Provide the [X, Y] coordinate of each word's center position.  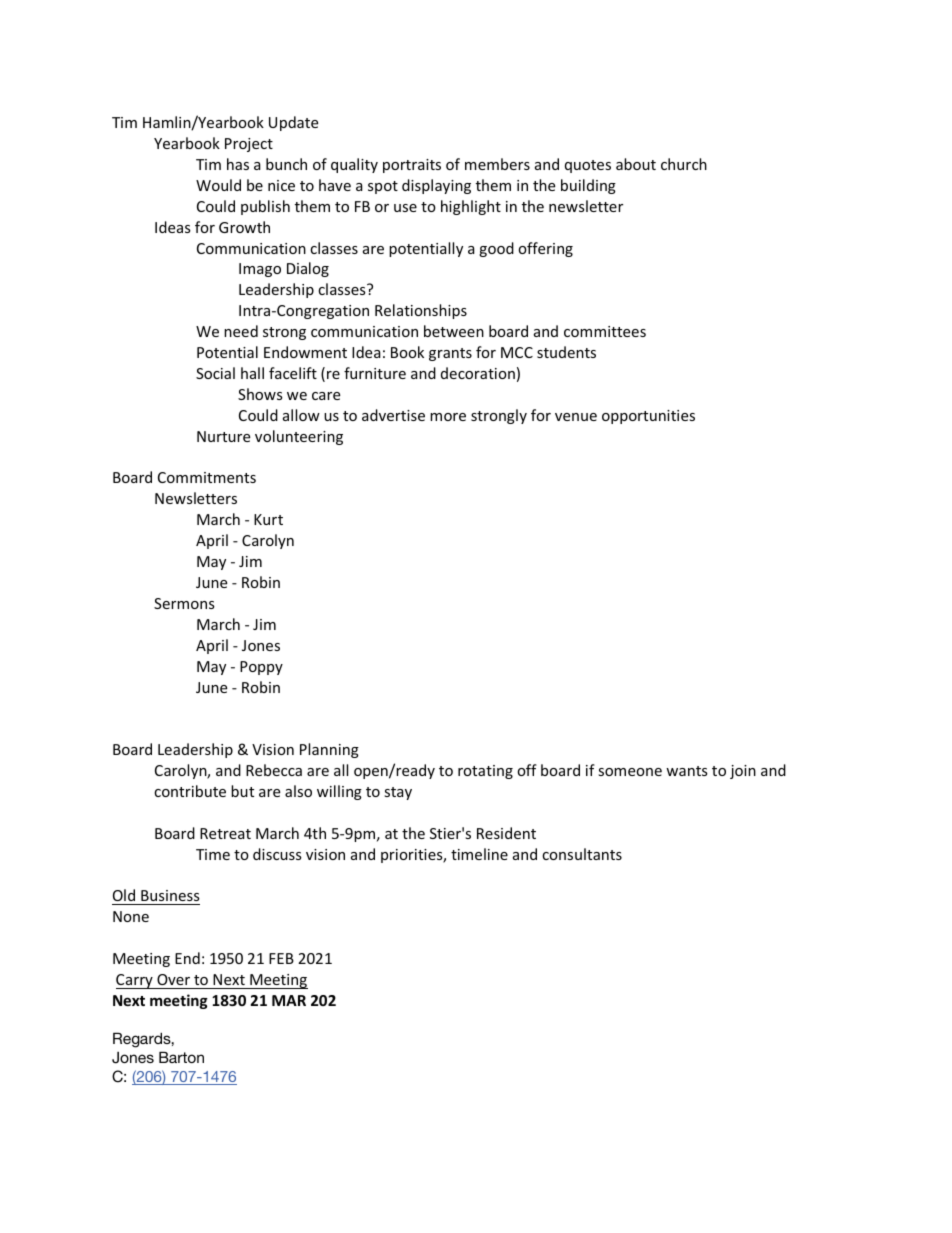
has [238, 164]
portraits [412, 166]
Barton [181, 1057]
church [684, 164]
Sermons [184, 603]
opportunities [648, 417]
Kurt [268, 519]
